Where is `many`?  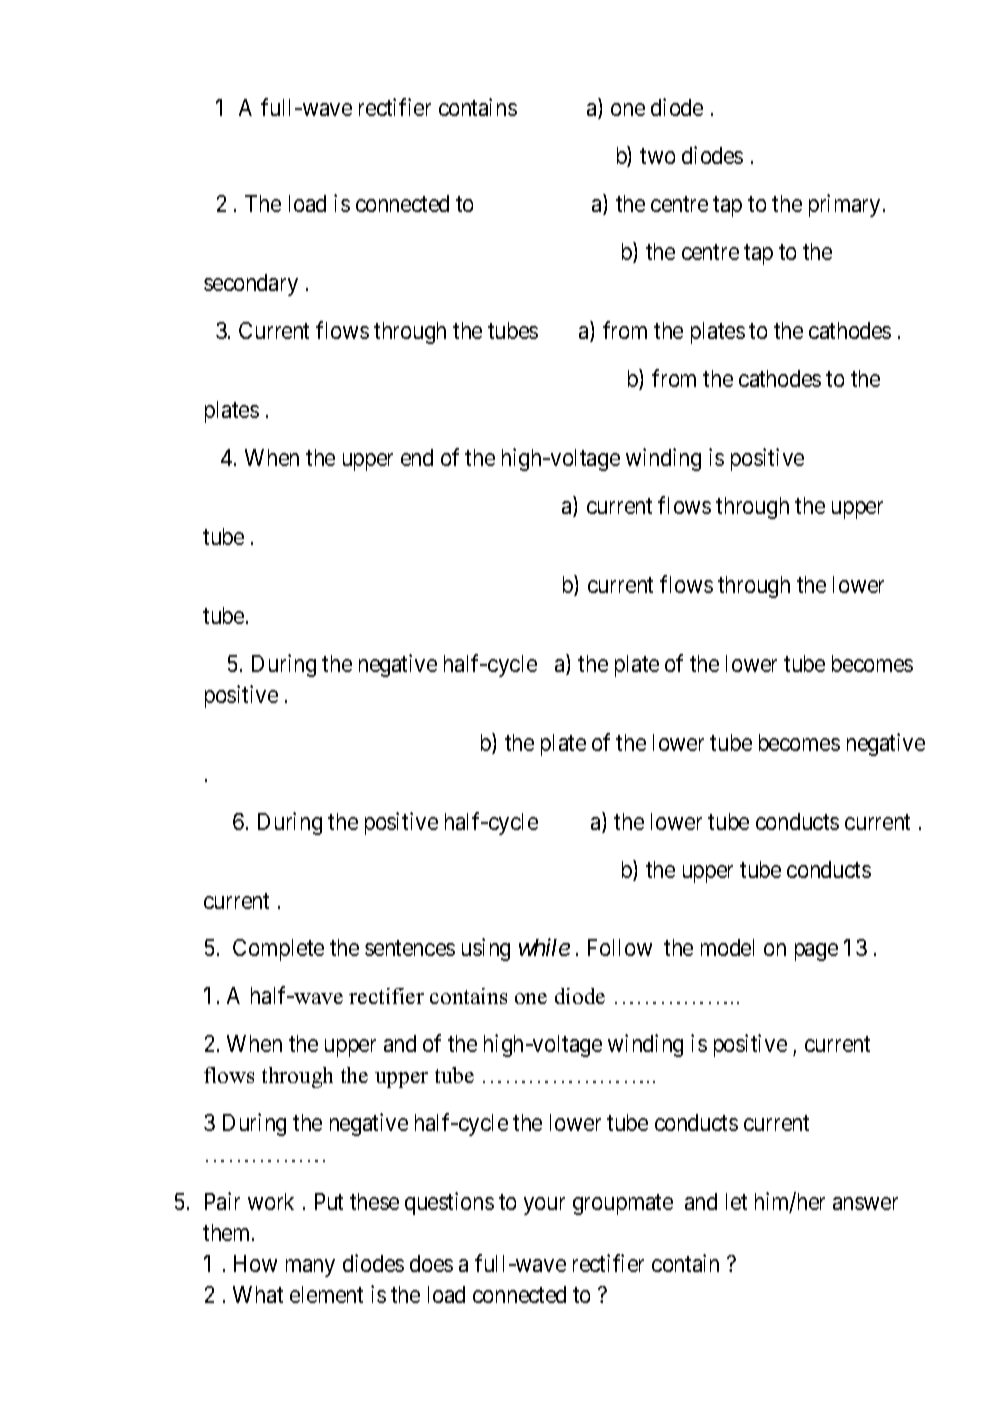
many is located at coordinates (310, 1268).
